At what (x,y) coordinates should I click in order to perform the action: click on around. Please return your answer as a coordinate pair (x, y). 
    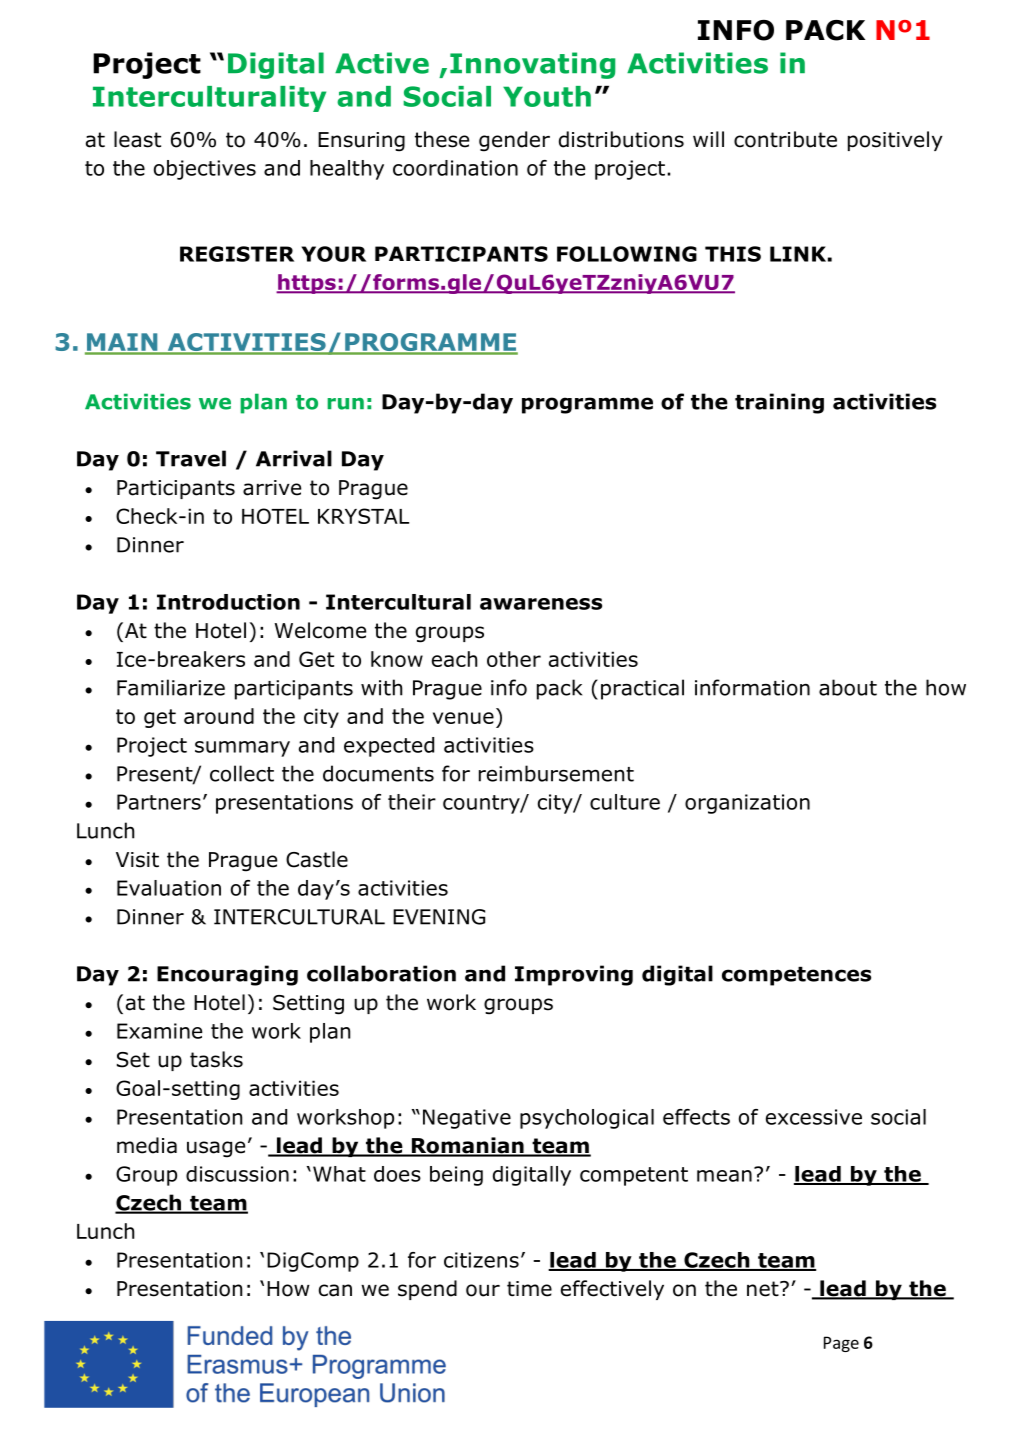
    Looking at the image, I should click on (219, 716).
